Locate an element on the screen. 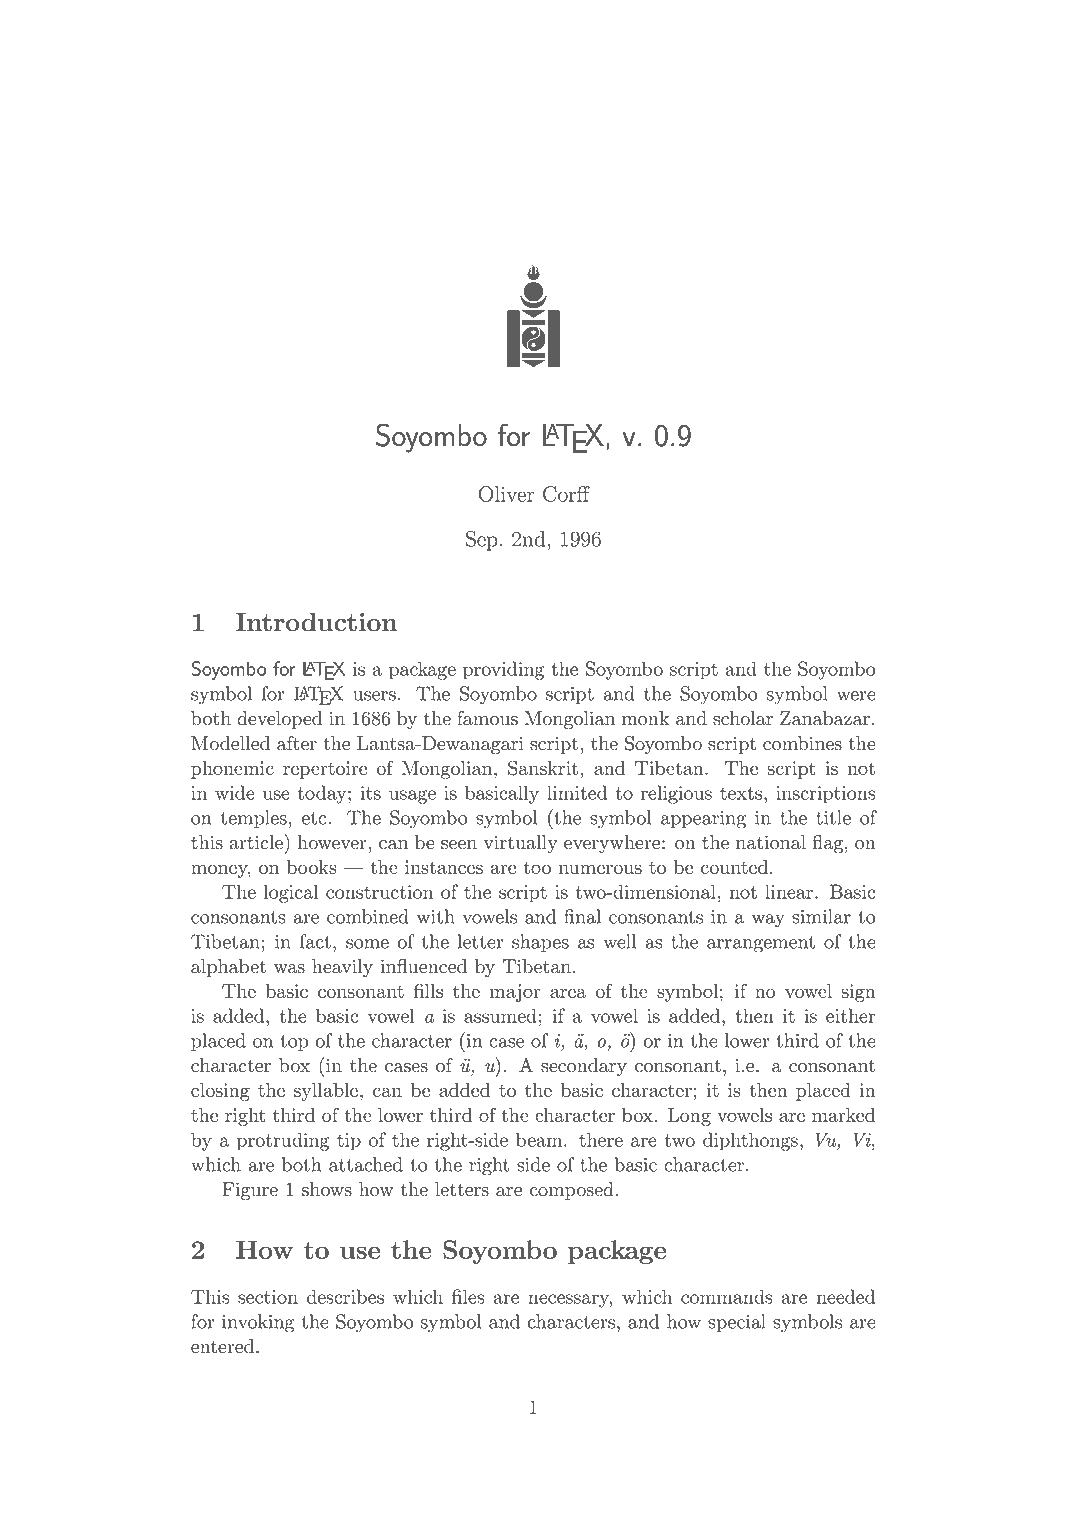 Image resolution: width=1089 pixels, height=1540 pixels. way is located at coordinates (768, 921).
